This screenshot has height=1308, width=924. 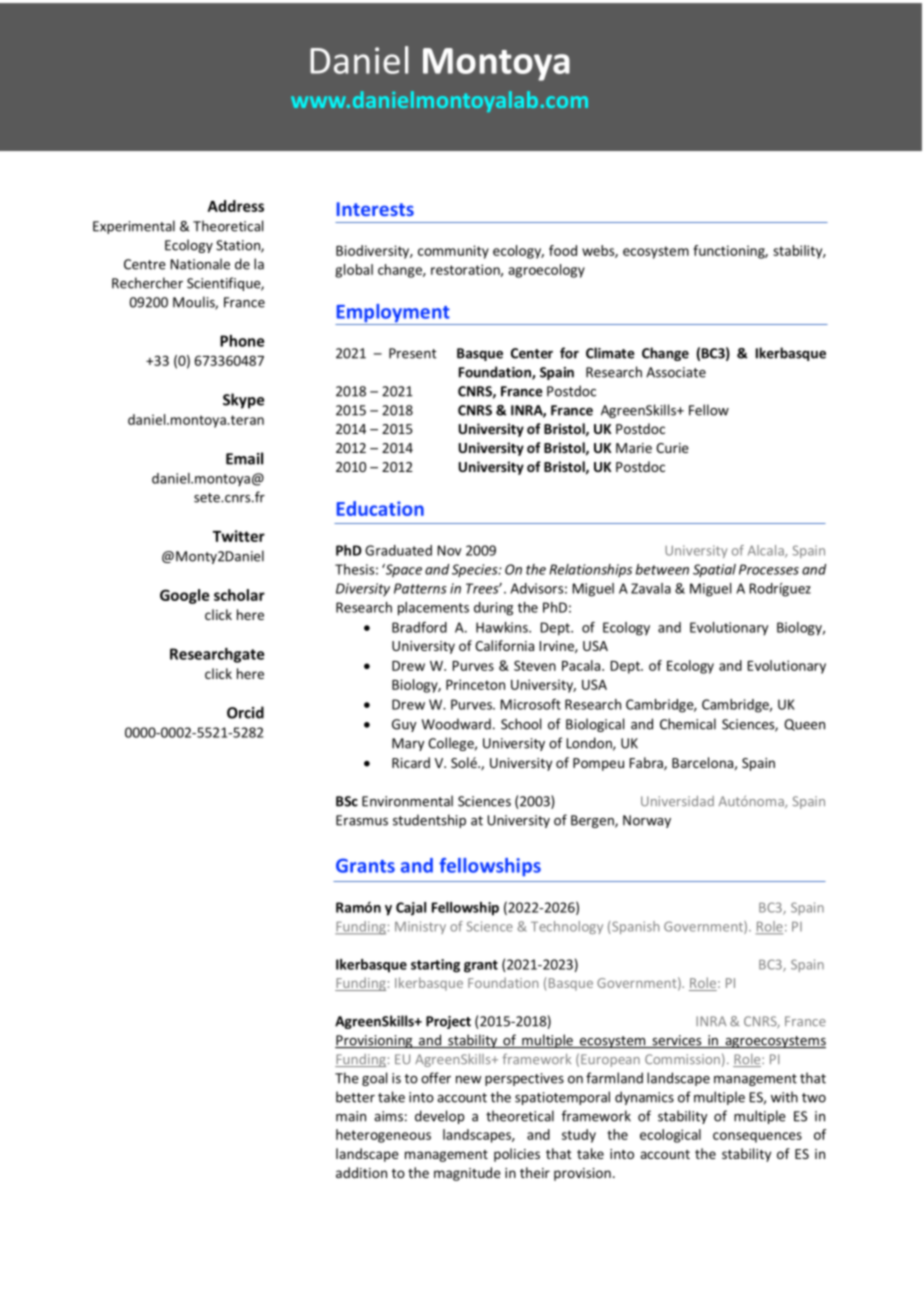 What do you see at coordinates (453, 252) in the screenshot?
I see `community` at bounding box center [453, 252].
